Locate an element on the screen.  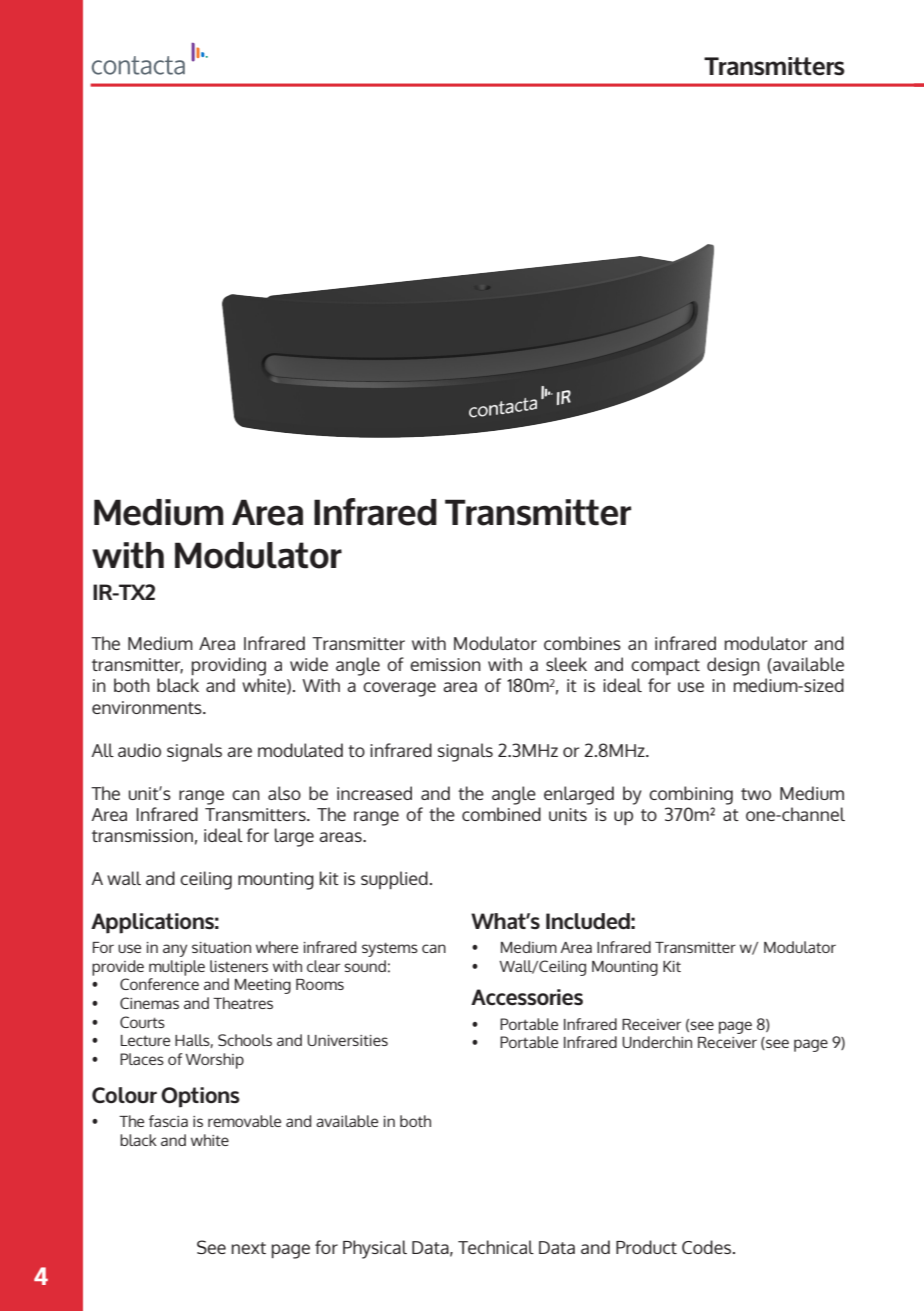
next is located at coordinates (249, 1248).
